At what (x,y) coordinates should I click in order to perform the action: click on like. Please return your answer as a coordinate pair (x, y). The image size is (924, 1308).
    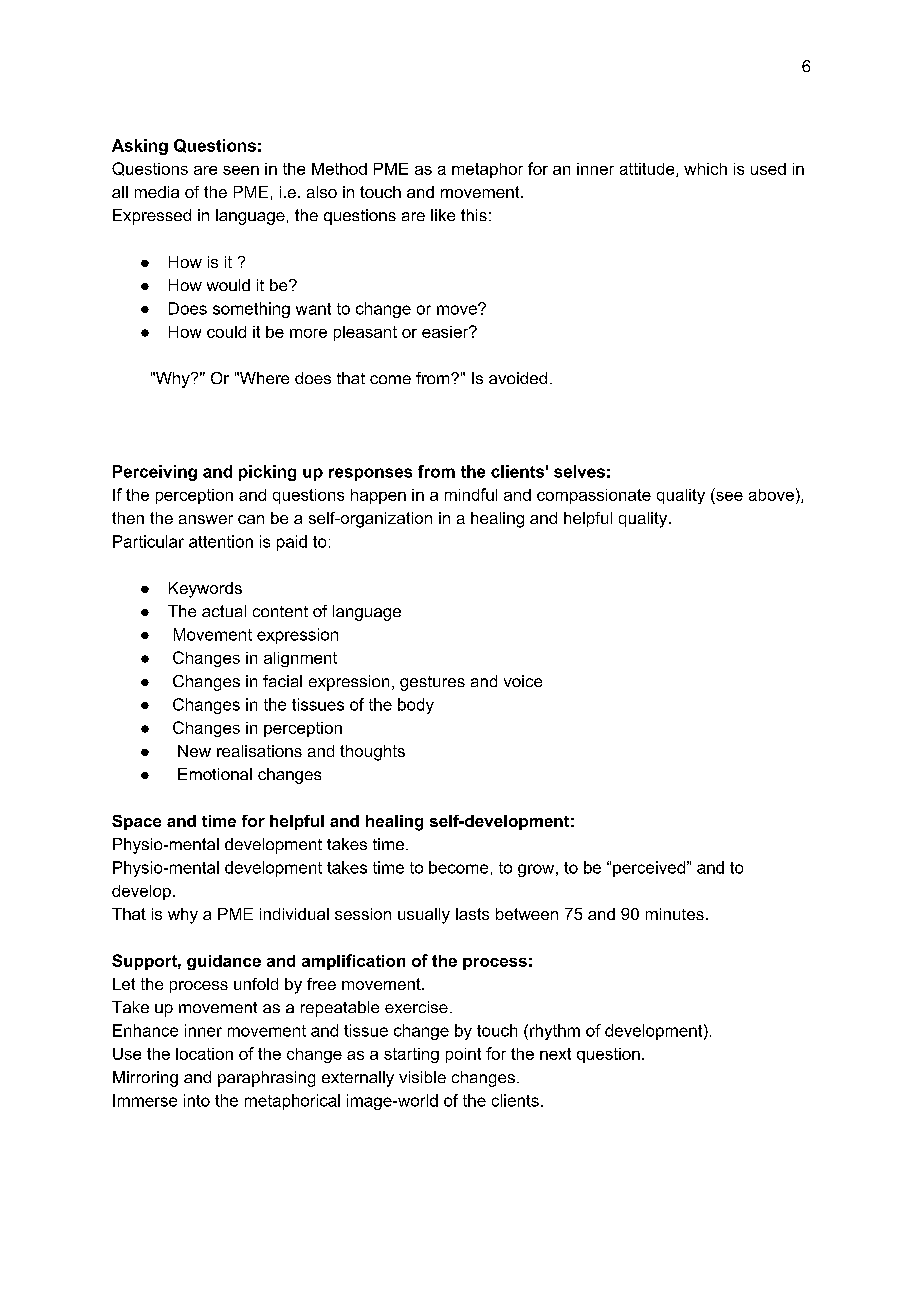
    Looking at the image, I should click on (443, 215).
